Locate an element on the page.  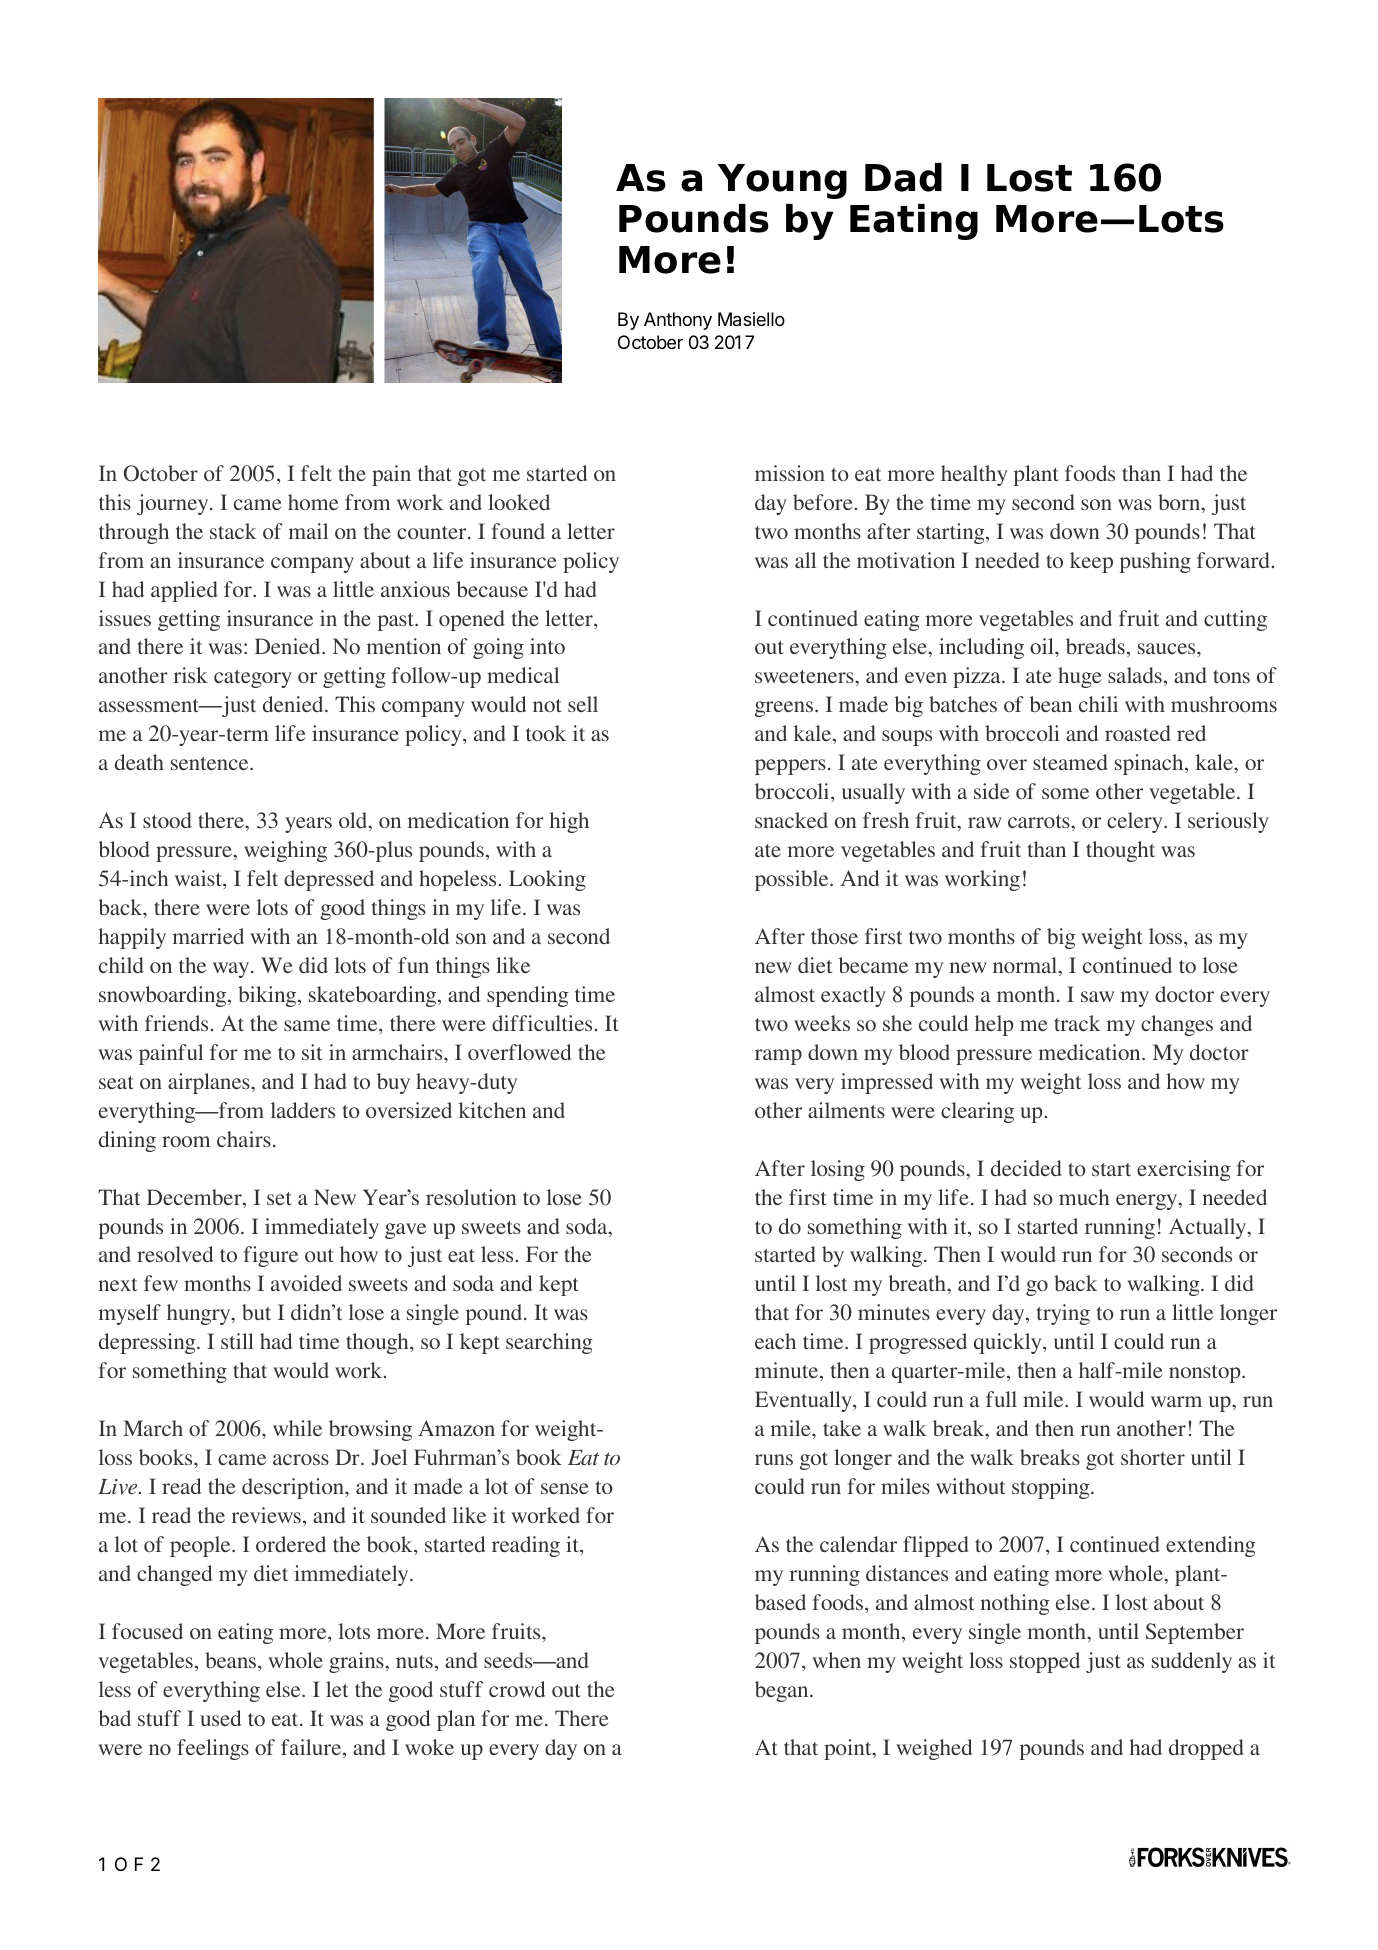
spending is located at coordinates (528, 996).
